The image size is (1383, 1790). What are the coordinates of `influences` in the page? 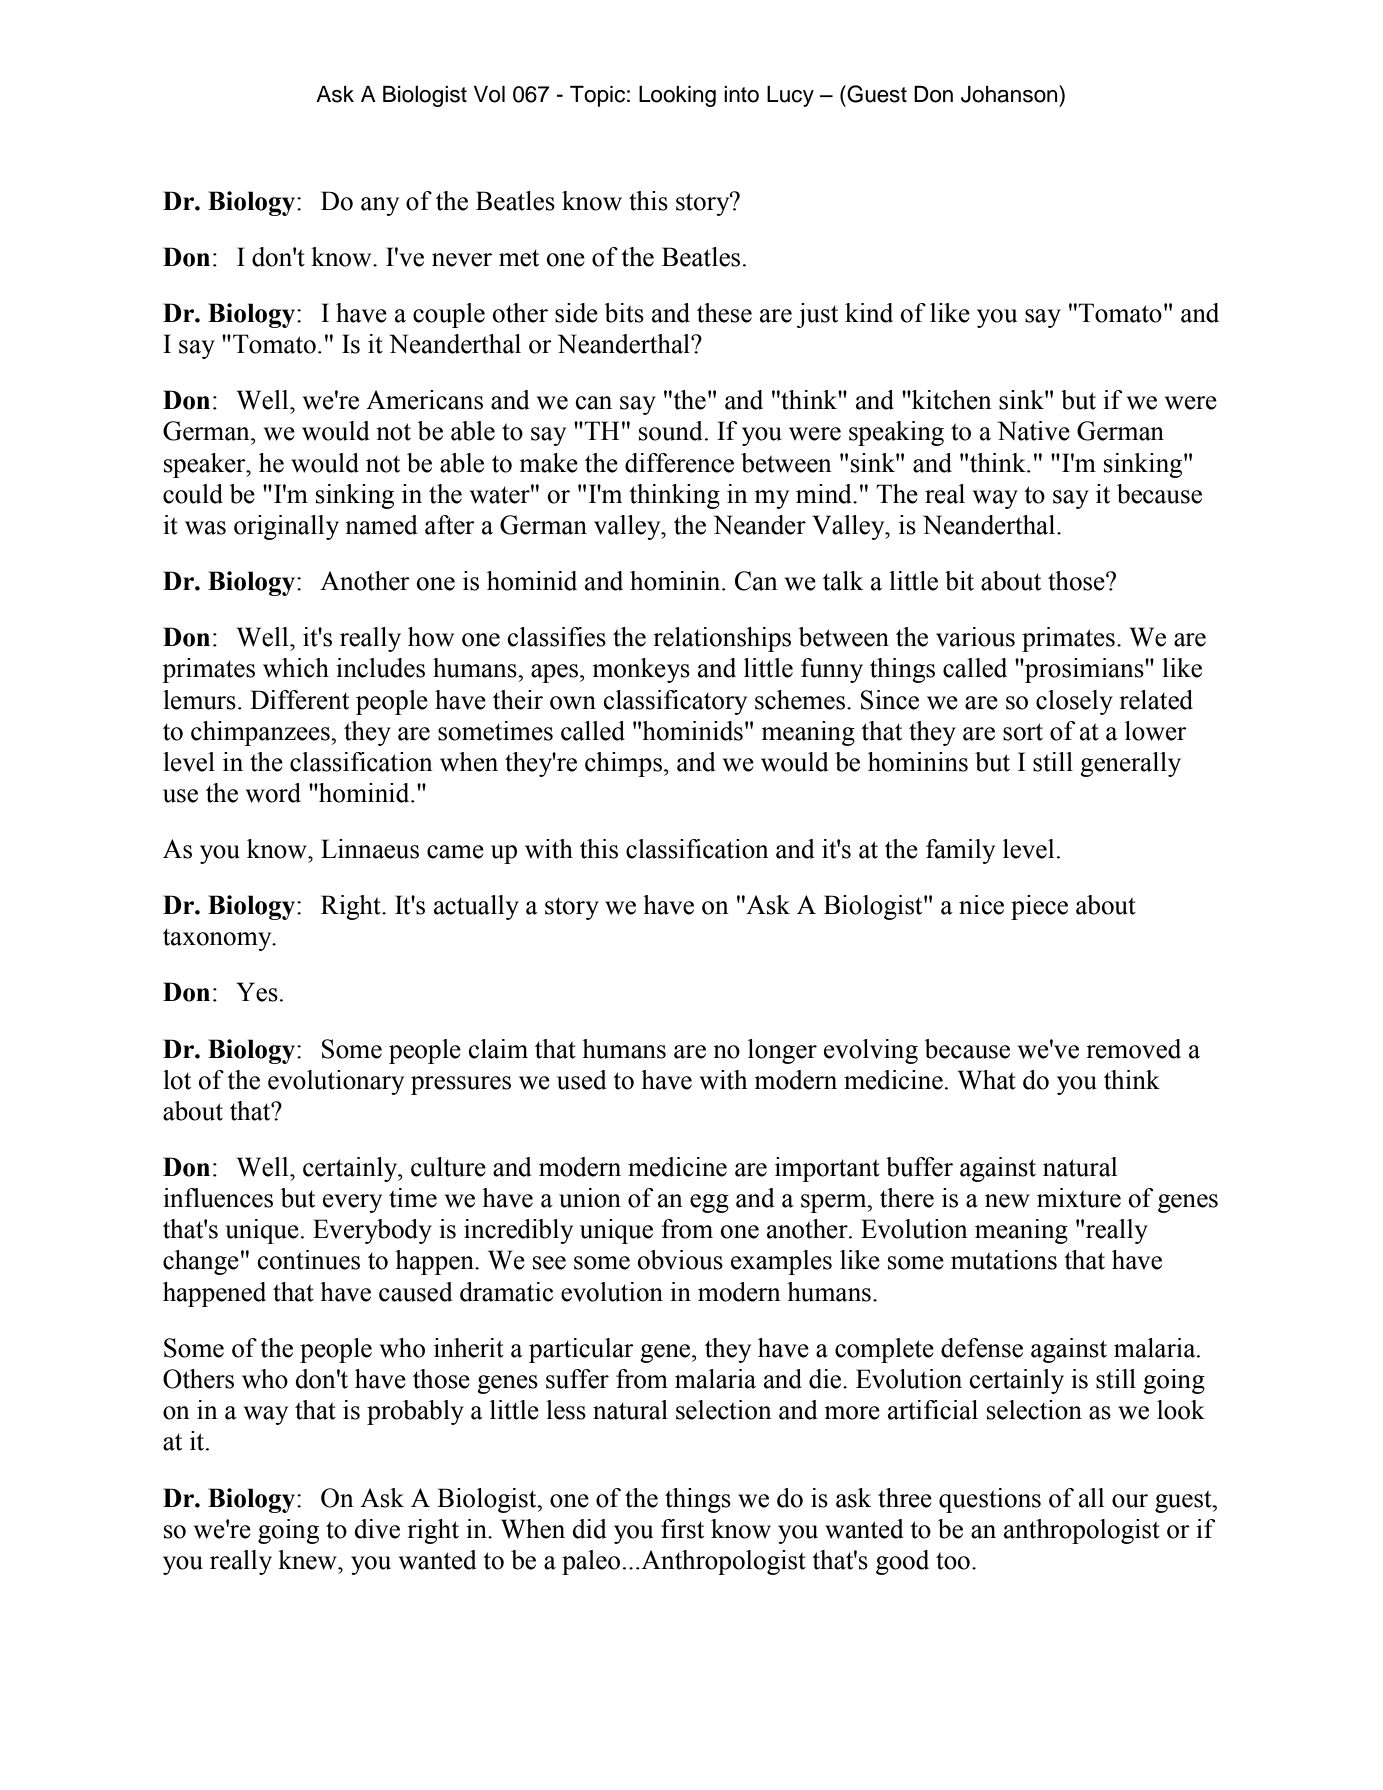 It's located at (218, 1198).
